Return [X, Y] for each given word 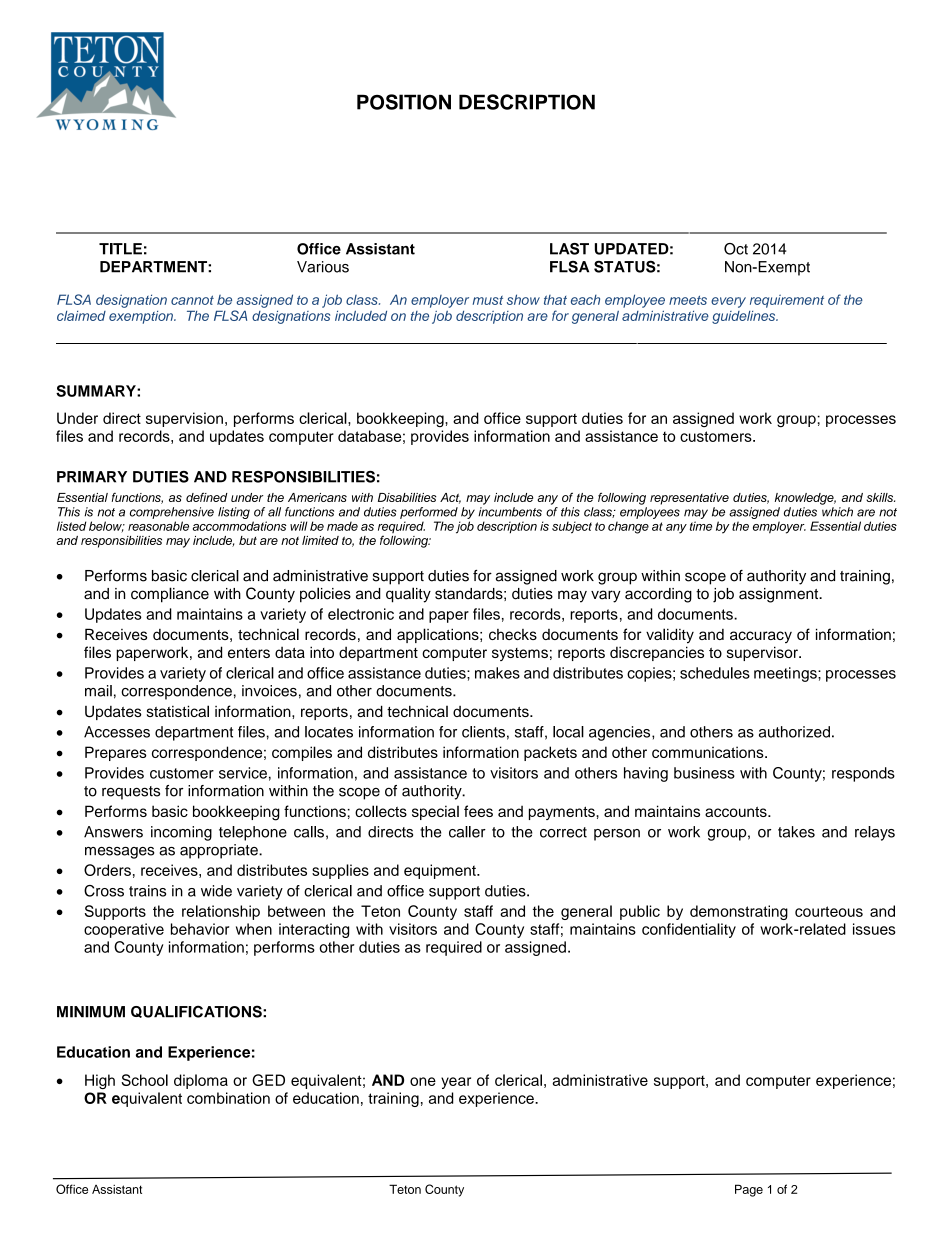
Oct [736, 249]
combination [228, 1098]
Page [749, 1190]
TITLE [120, 249]
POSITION [404, 102]
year [456, 1083]
